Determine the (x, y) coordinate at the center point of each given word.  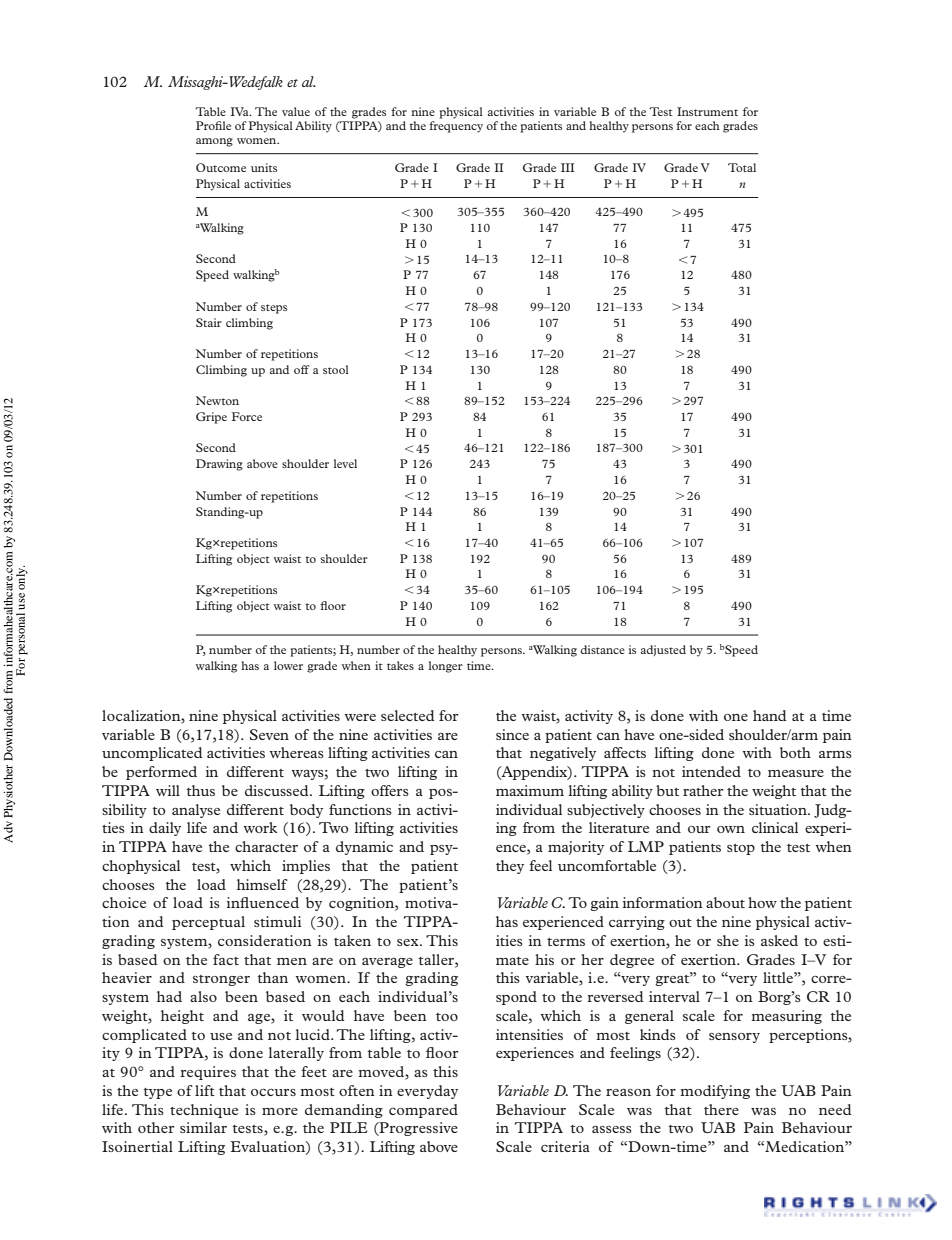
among (214, 142)
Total (742, 167)
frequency (456, 127)
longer (446, 667)
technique (204, 1111)
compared (423, 1111)
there (721, 1109)
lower (288, 665)
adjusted (663, 650)
